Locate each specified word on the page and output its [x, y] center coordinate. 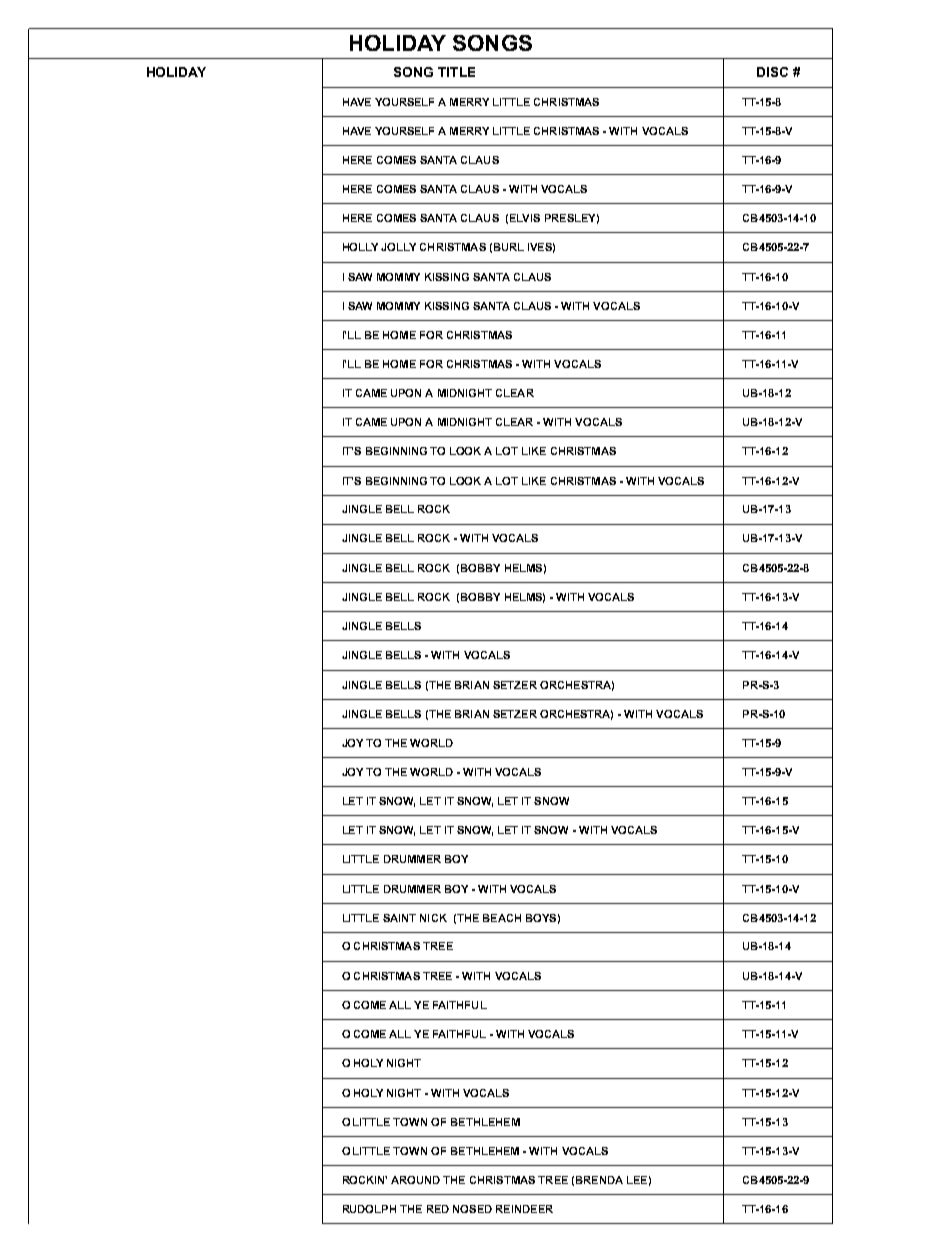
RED [438, 1209]
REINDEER [524, 1209]
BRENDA [599, 1180]
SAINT [399, 918]
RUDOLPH [369, 1209]
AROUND [415, 1180]
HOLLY [360, 247]
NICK [433, 918]
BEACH [502, 918]
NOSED [472, 1209]
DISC [772, 72]
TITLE [456, 72]
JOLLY [398, 247]
